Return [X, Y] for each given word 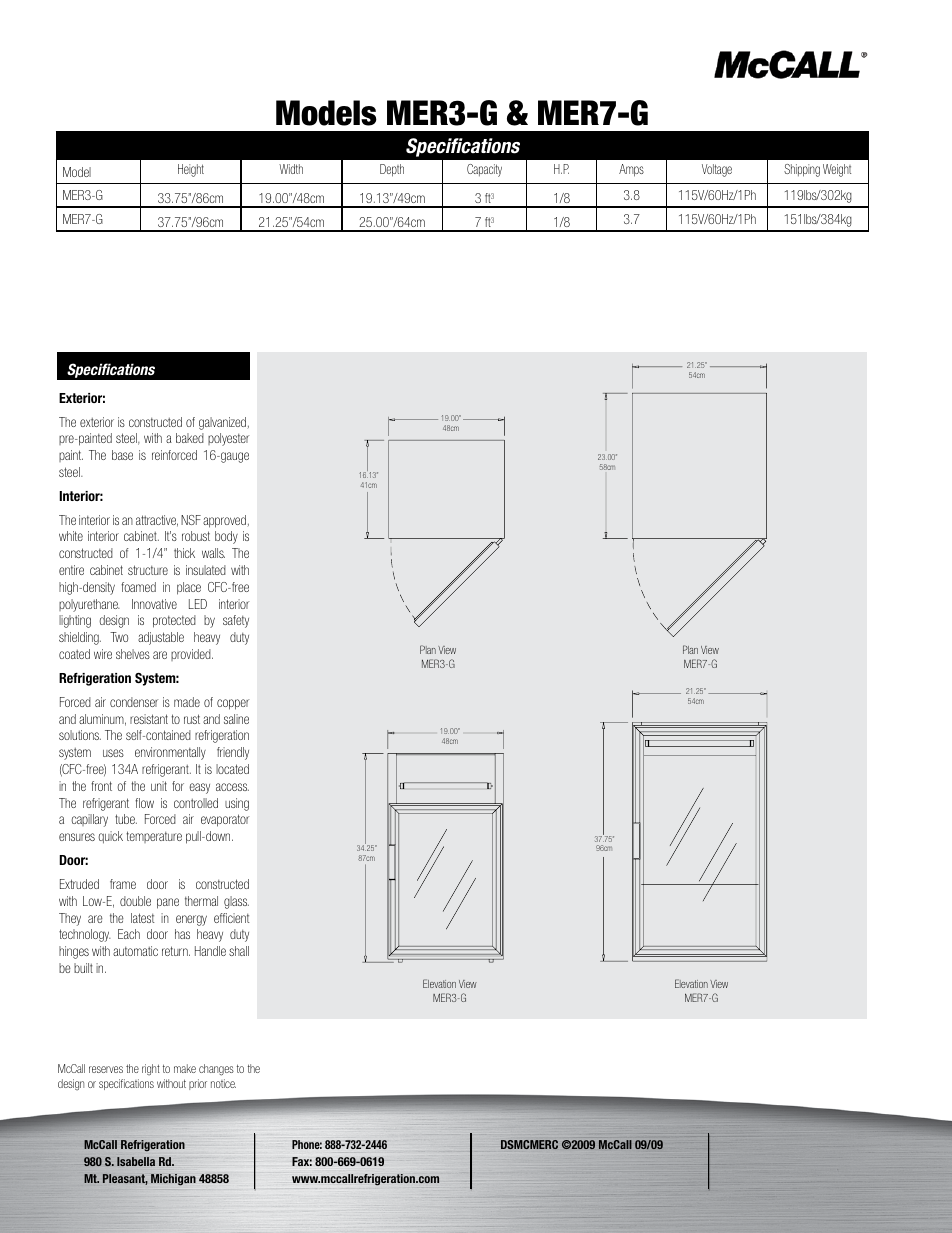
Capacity [484, 170]
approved [224, 521]
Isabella [136, 1161]
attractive [157, 521]
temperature [154, 837]
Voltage [717, 170]
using [237, 804]
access [232, 787]
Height [191, 170]
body [226, 537]
